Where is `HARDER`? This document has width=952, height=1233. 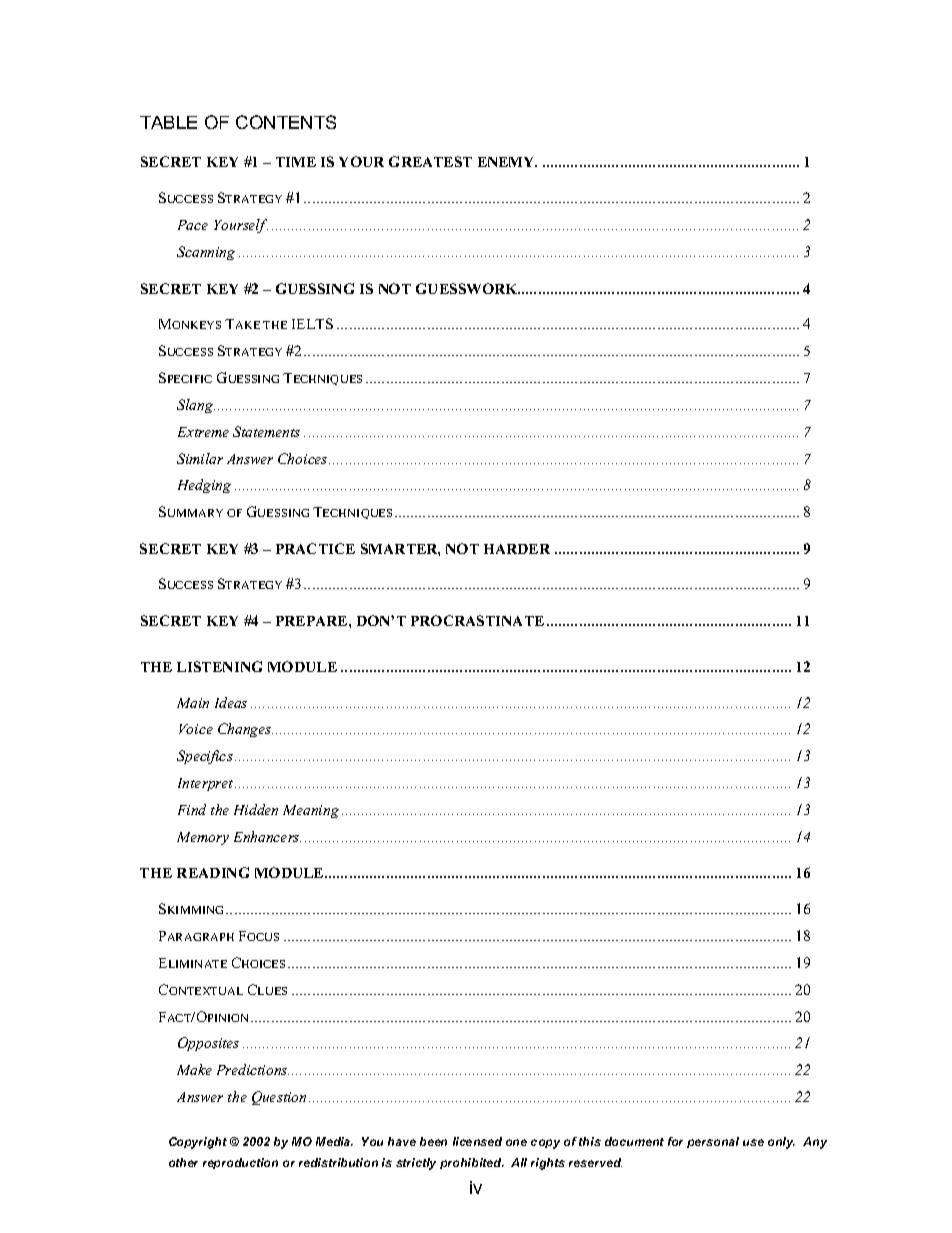 HARDER is located at coordinates (517, 549).
